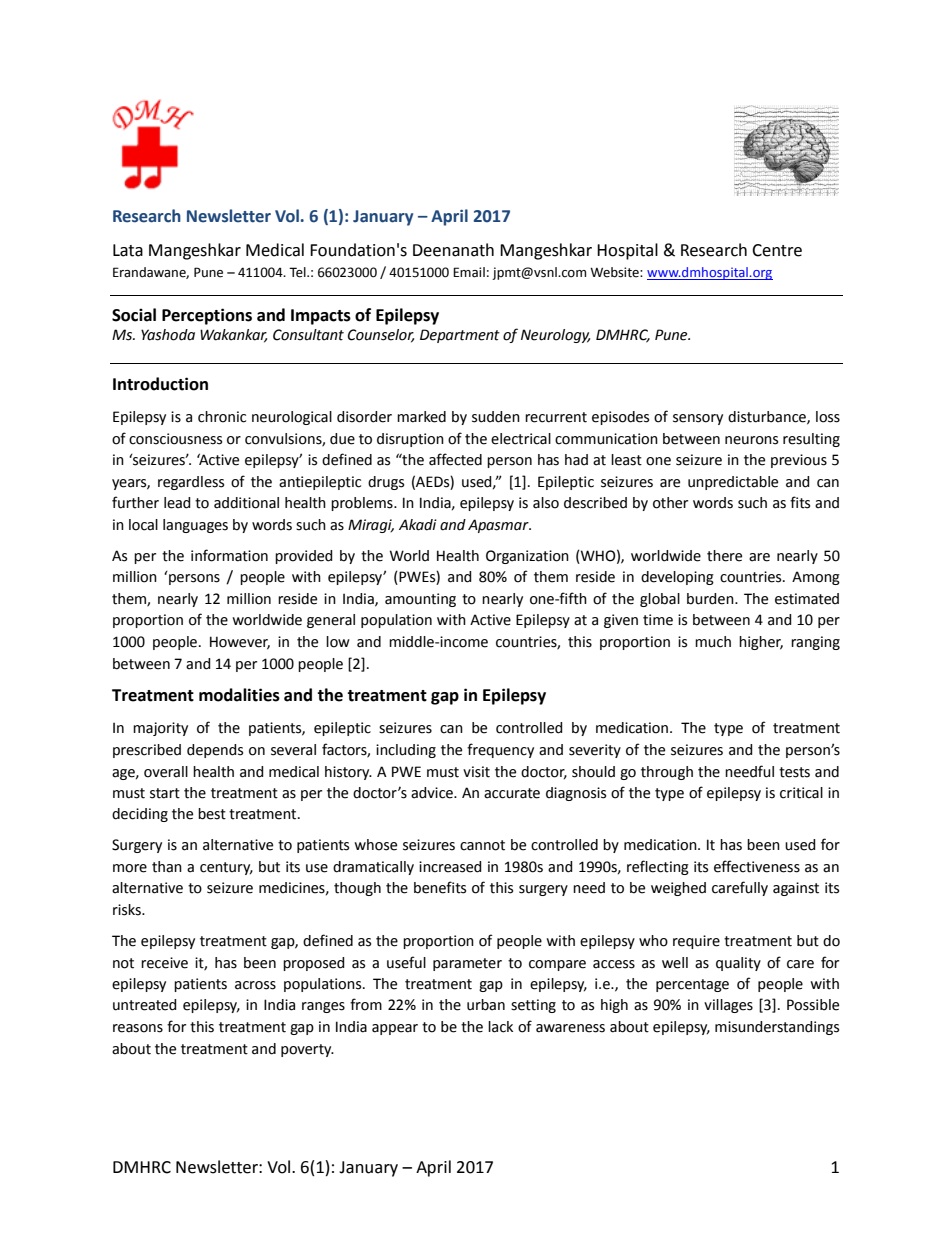 This screenshot has width=952, height=1233. I want to click on lack, so click(500, 1027).
